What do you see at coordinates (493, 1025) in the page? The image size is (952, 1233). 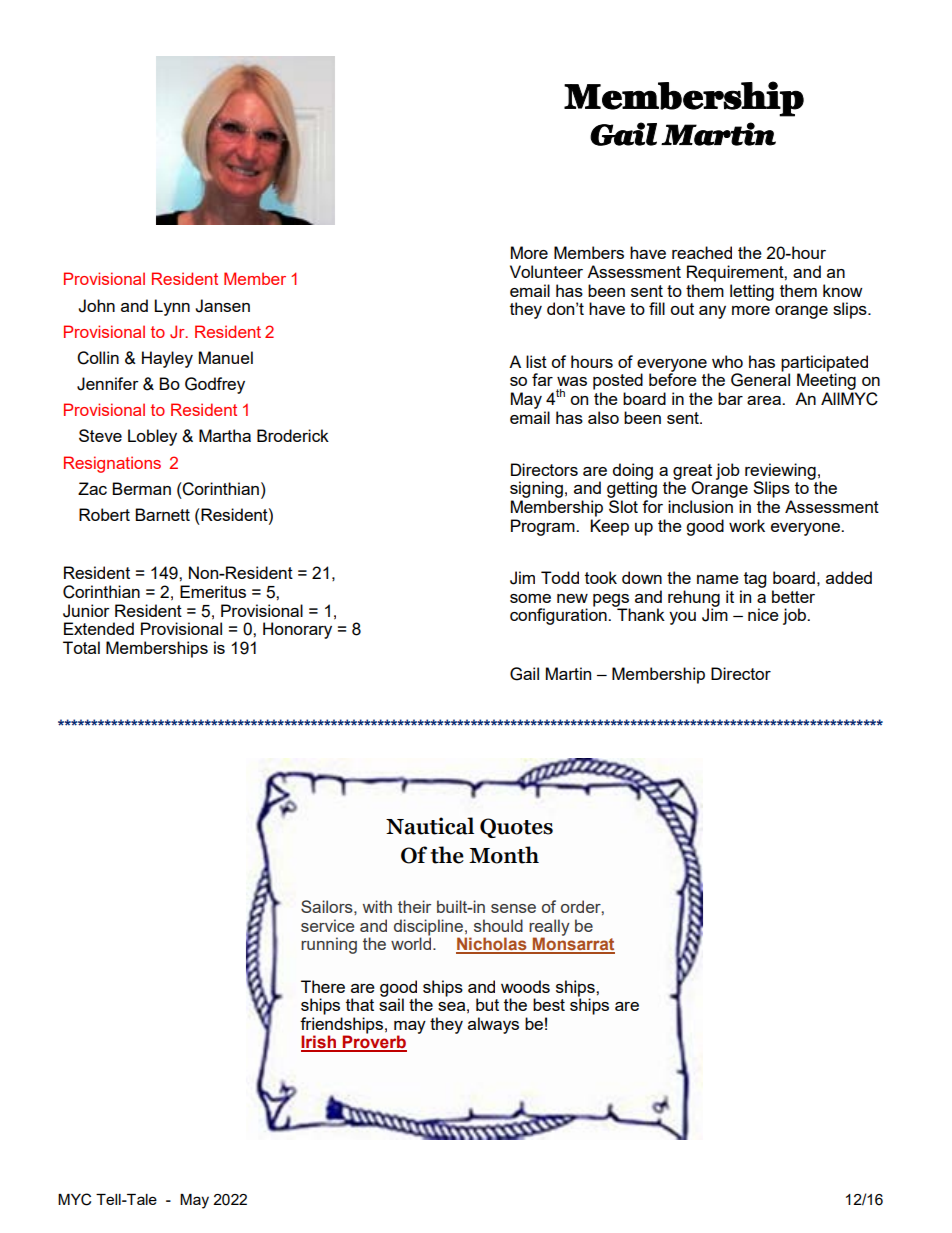 I see `always` at bounding box center [493, 1025].
